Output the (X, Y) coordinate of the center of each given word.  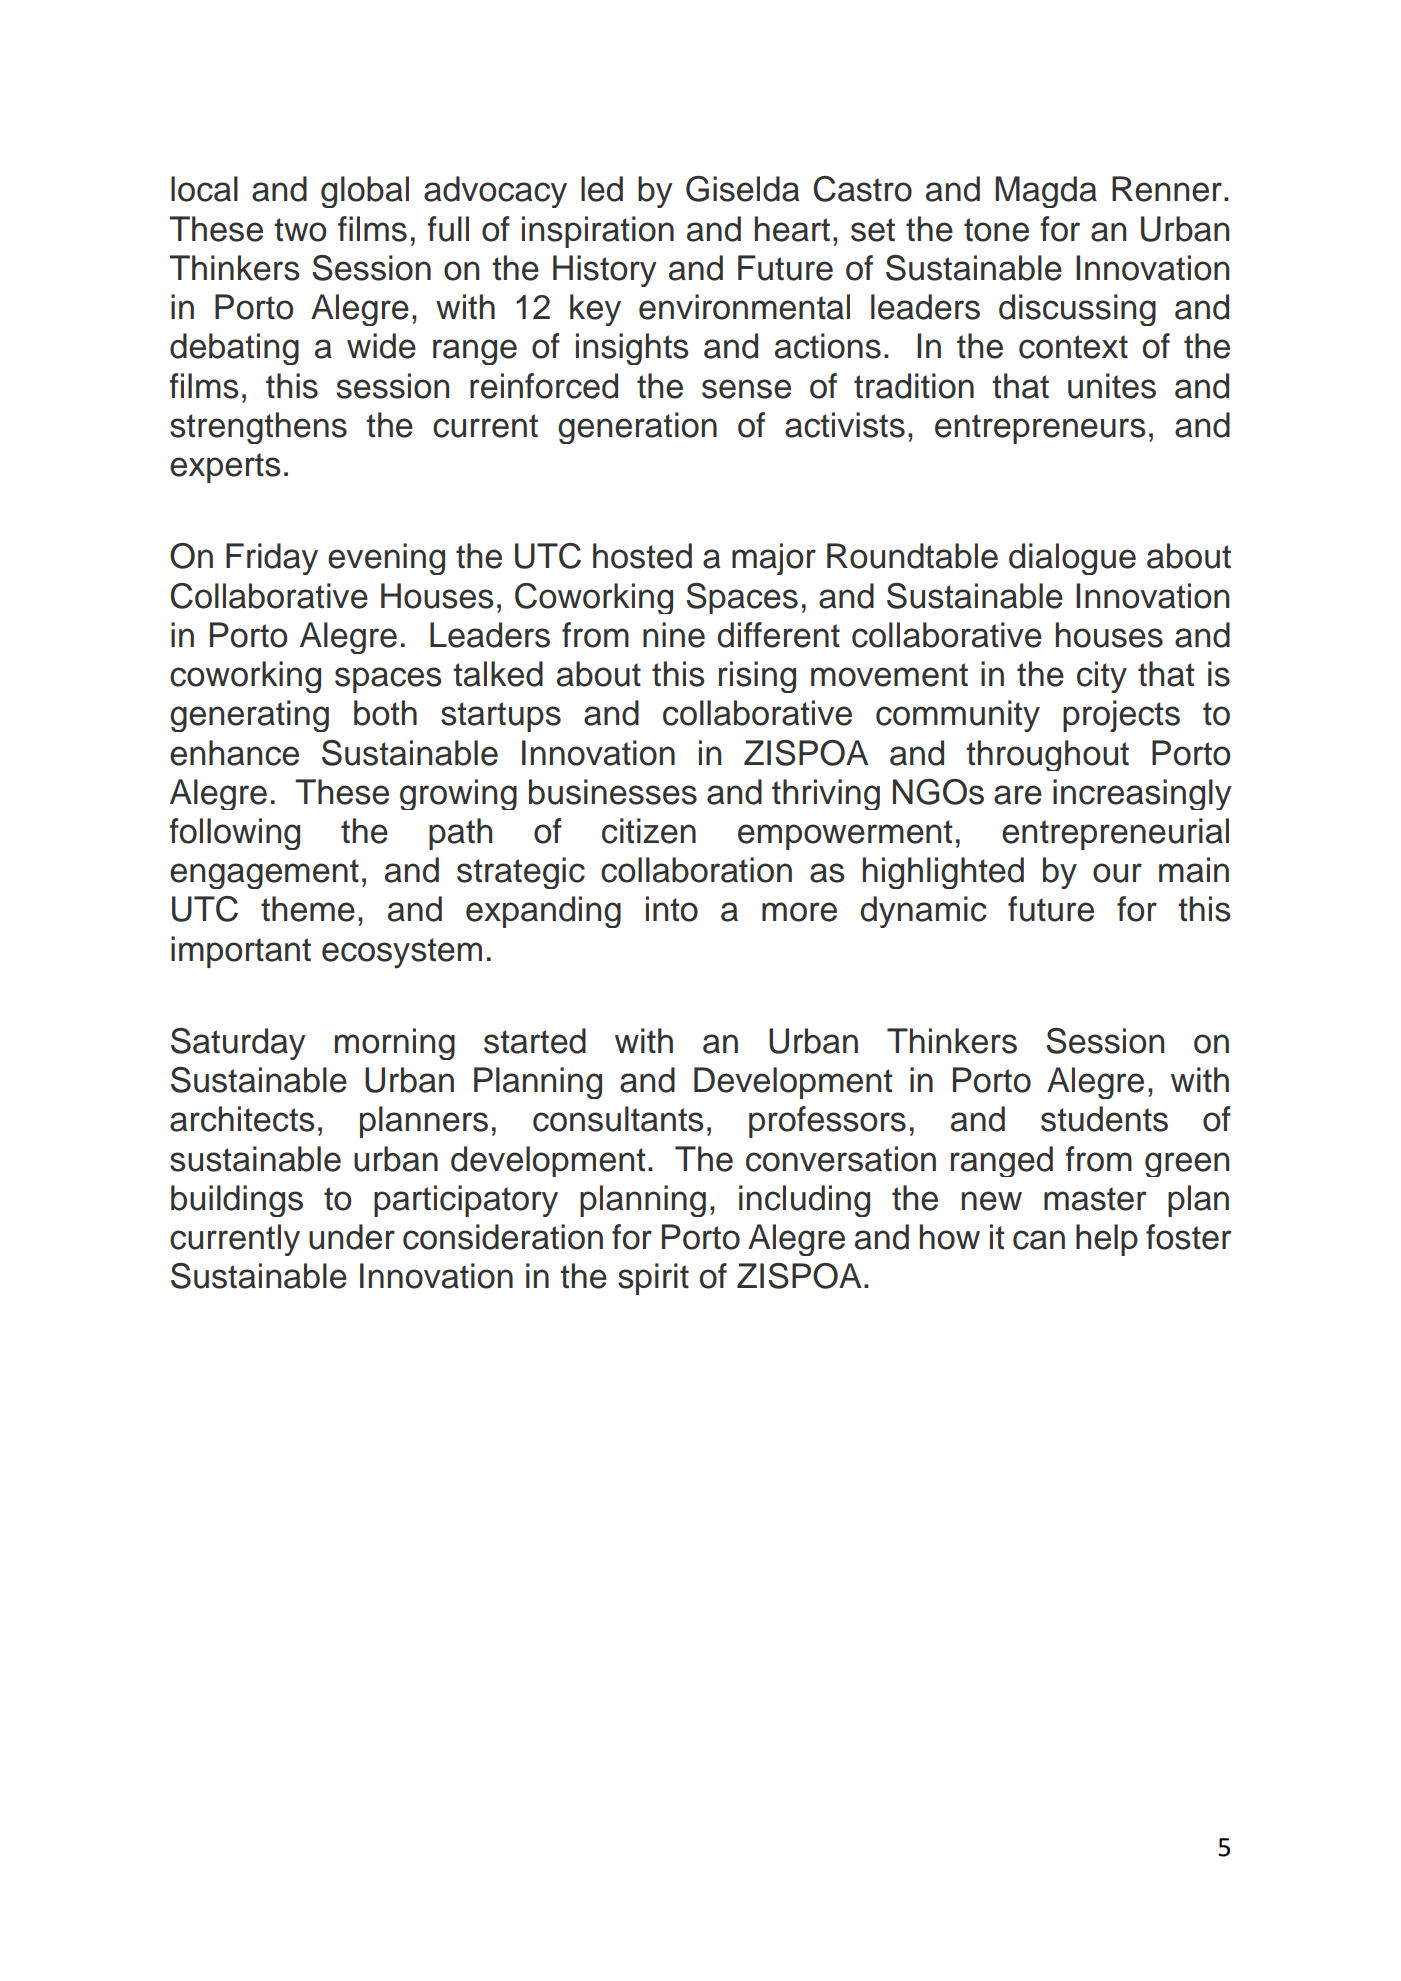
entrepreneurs (1040, 429)
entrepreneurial (1115, 834)
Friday (272, 559)
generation (637, 428)
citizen (649, 831)
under (352, 1237)
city (1102, 677)
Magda (1046, 192)
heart (792, 229)
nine (674, 635)
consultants (618, 1119)
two (300, 230)
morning (395, 1044)
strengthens (258, 428)
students (1104, 1119)
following (234, 834)
